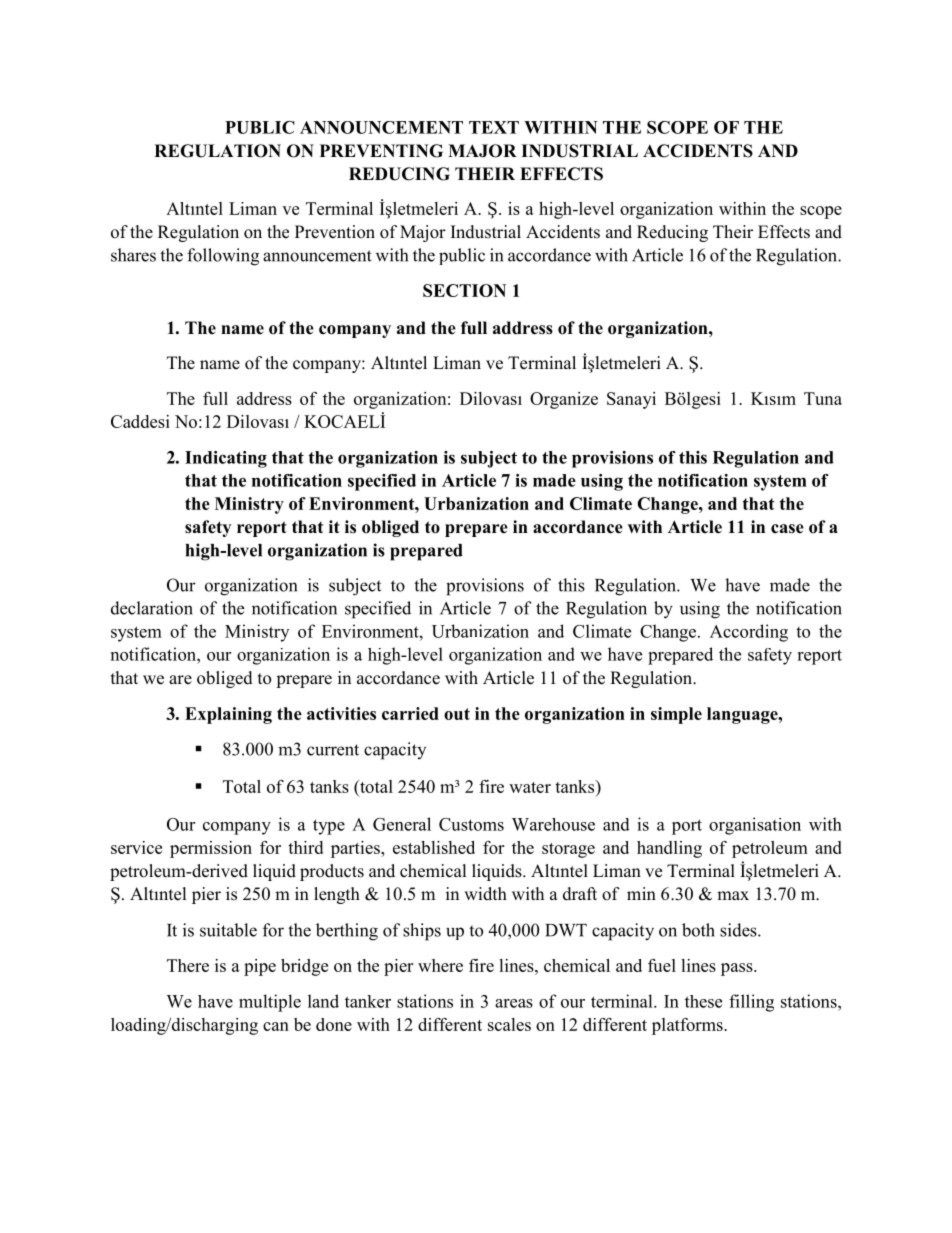 The height and width of the page is (1233, 952). Describe the element at coordinates (152, 608) in the page. I see `declaration` at that location.
